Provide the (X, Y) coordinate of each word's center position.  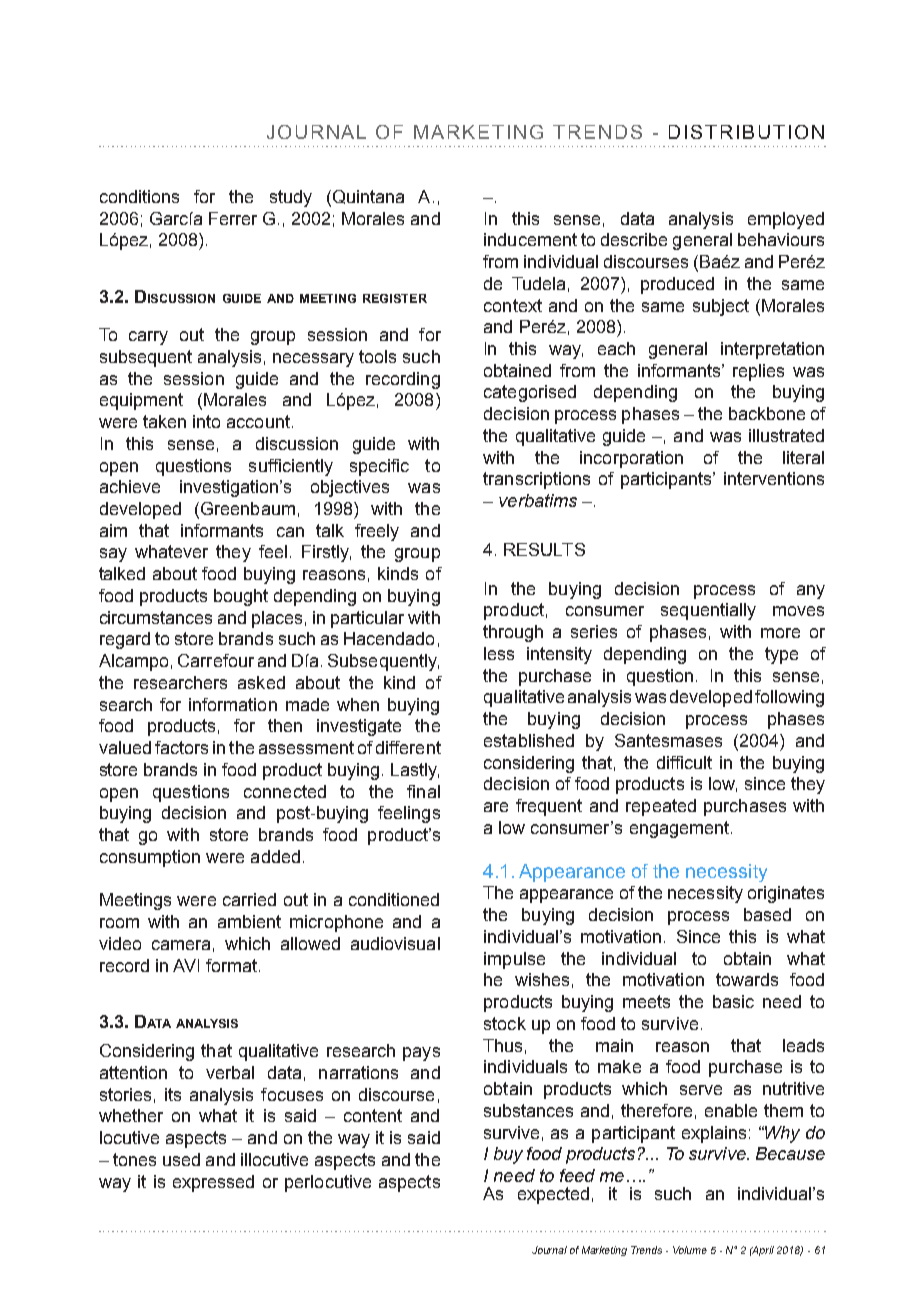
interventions (774, 478)
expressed (213, 1183)
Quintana (367, 198)
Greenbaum (248, 508)
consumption (150, 858)
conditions (139, 196)
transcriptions (536, 480)
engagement (681, 829)
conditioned (394, 899)
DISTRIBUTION (746, 132)
